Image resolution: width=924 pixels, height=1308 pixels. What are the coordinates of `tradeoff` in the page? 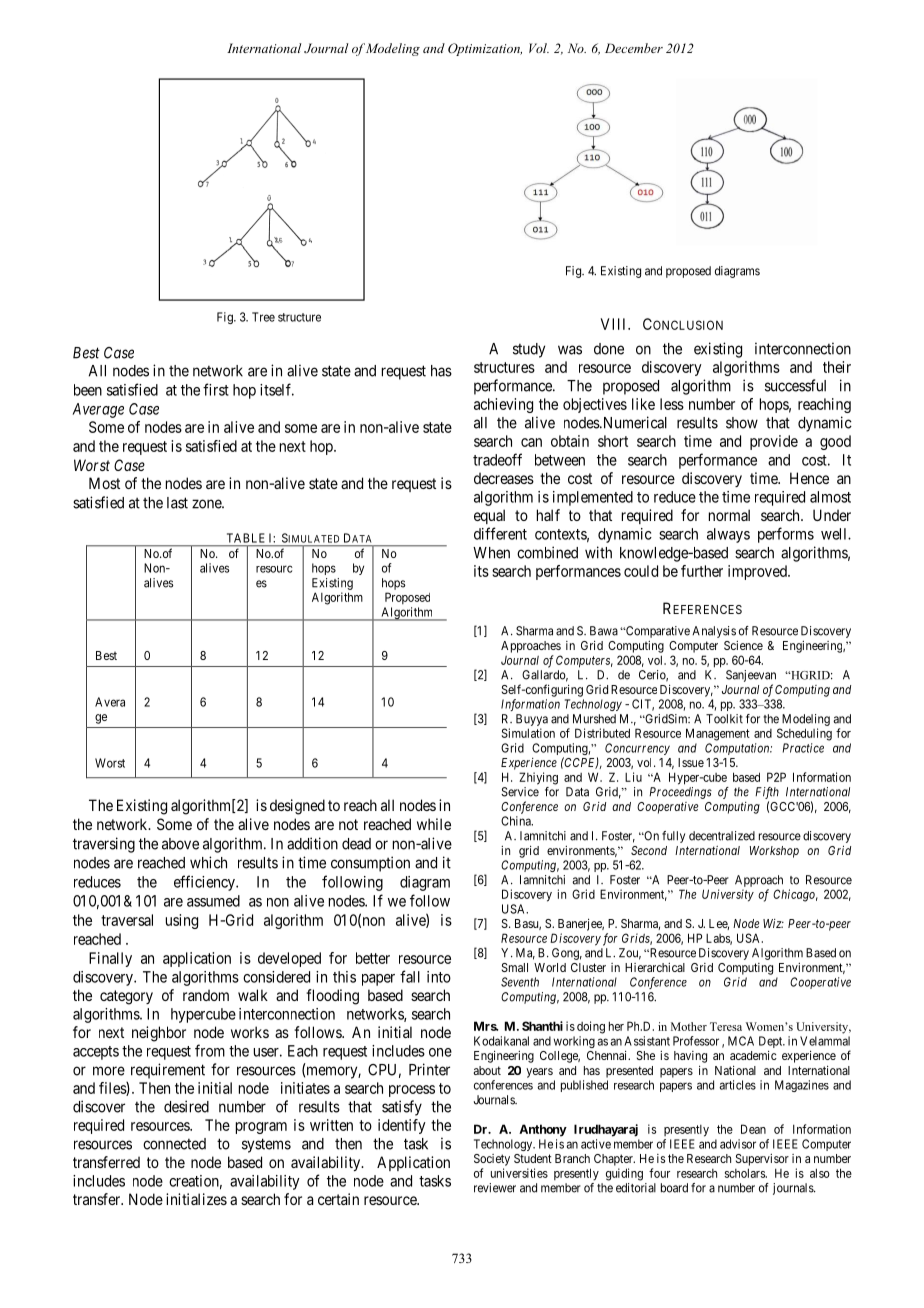 It's located at (497, 459).
